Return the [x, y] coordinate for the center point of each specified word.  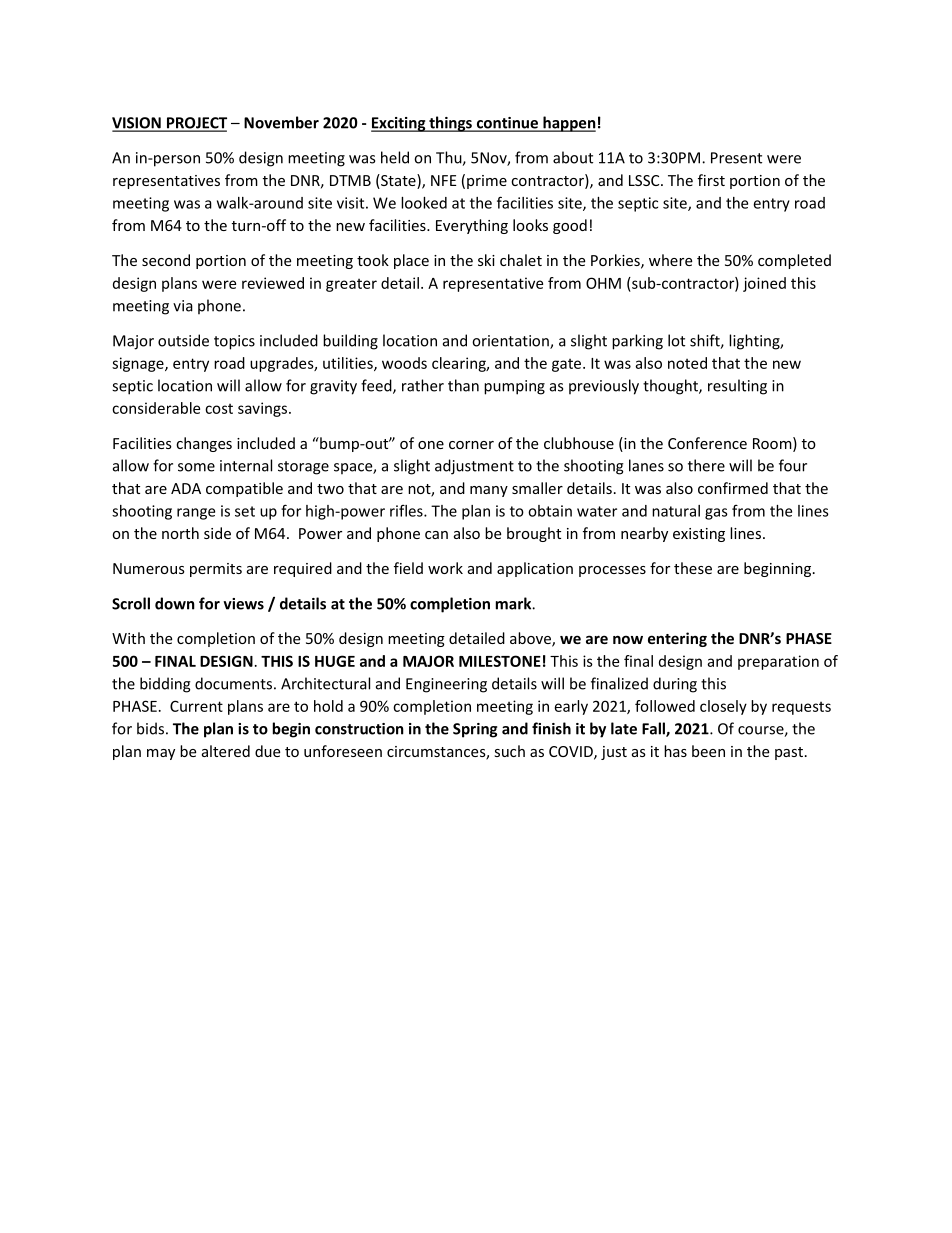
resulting [737, 387]
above [531, 639]
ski [486, 260]
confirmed [733, 488]
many [489, 491]
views [243, 604]
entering [677, 639]
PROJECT [195, 124]
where [670, 260]
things [450, 124]
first [711, 180]
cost [219, 409]
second [166, 260]
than [463, 385]
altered [226, 751]
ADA [186, 488]
